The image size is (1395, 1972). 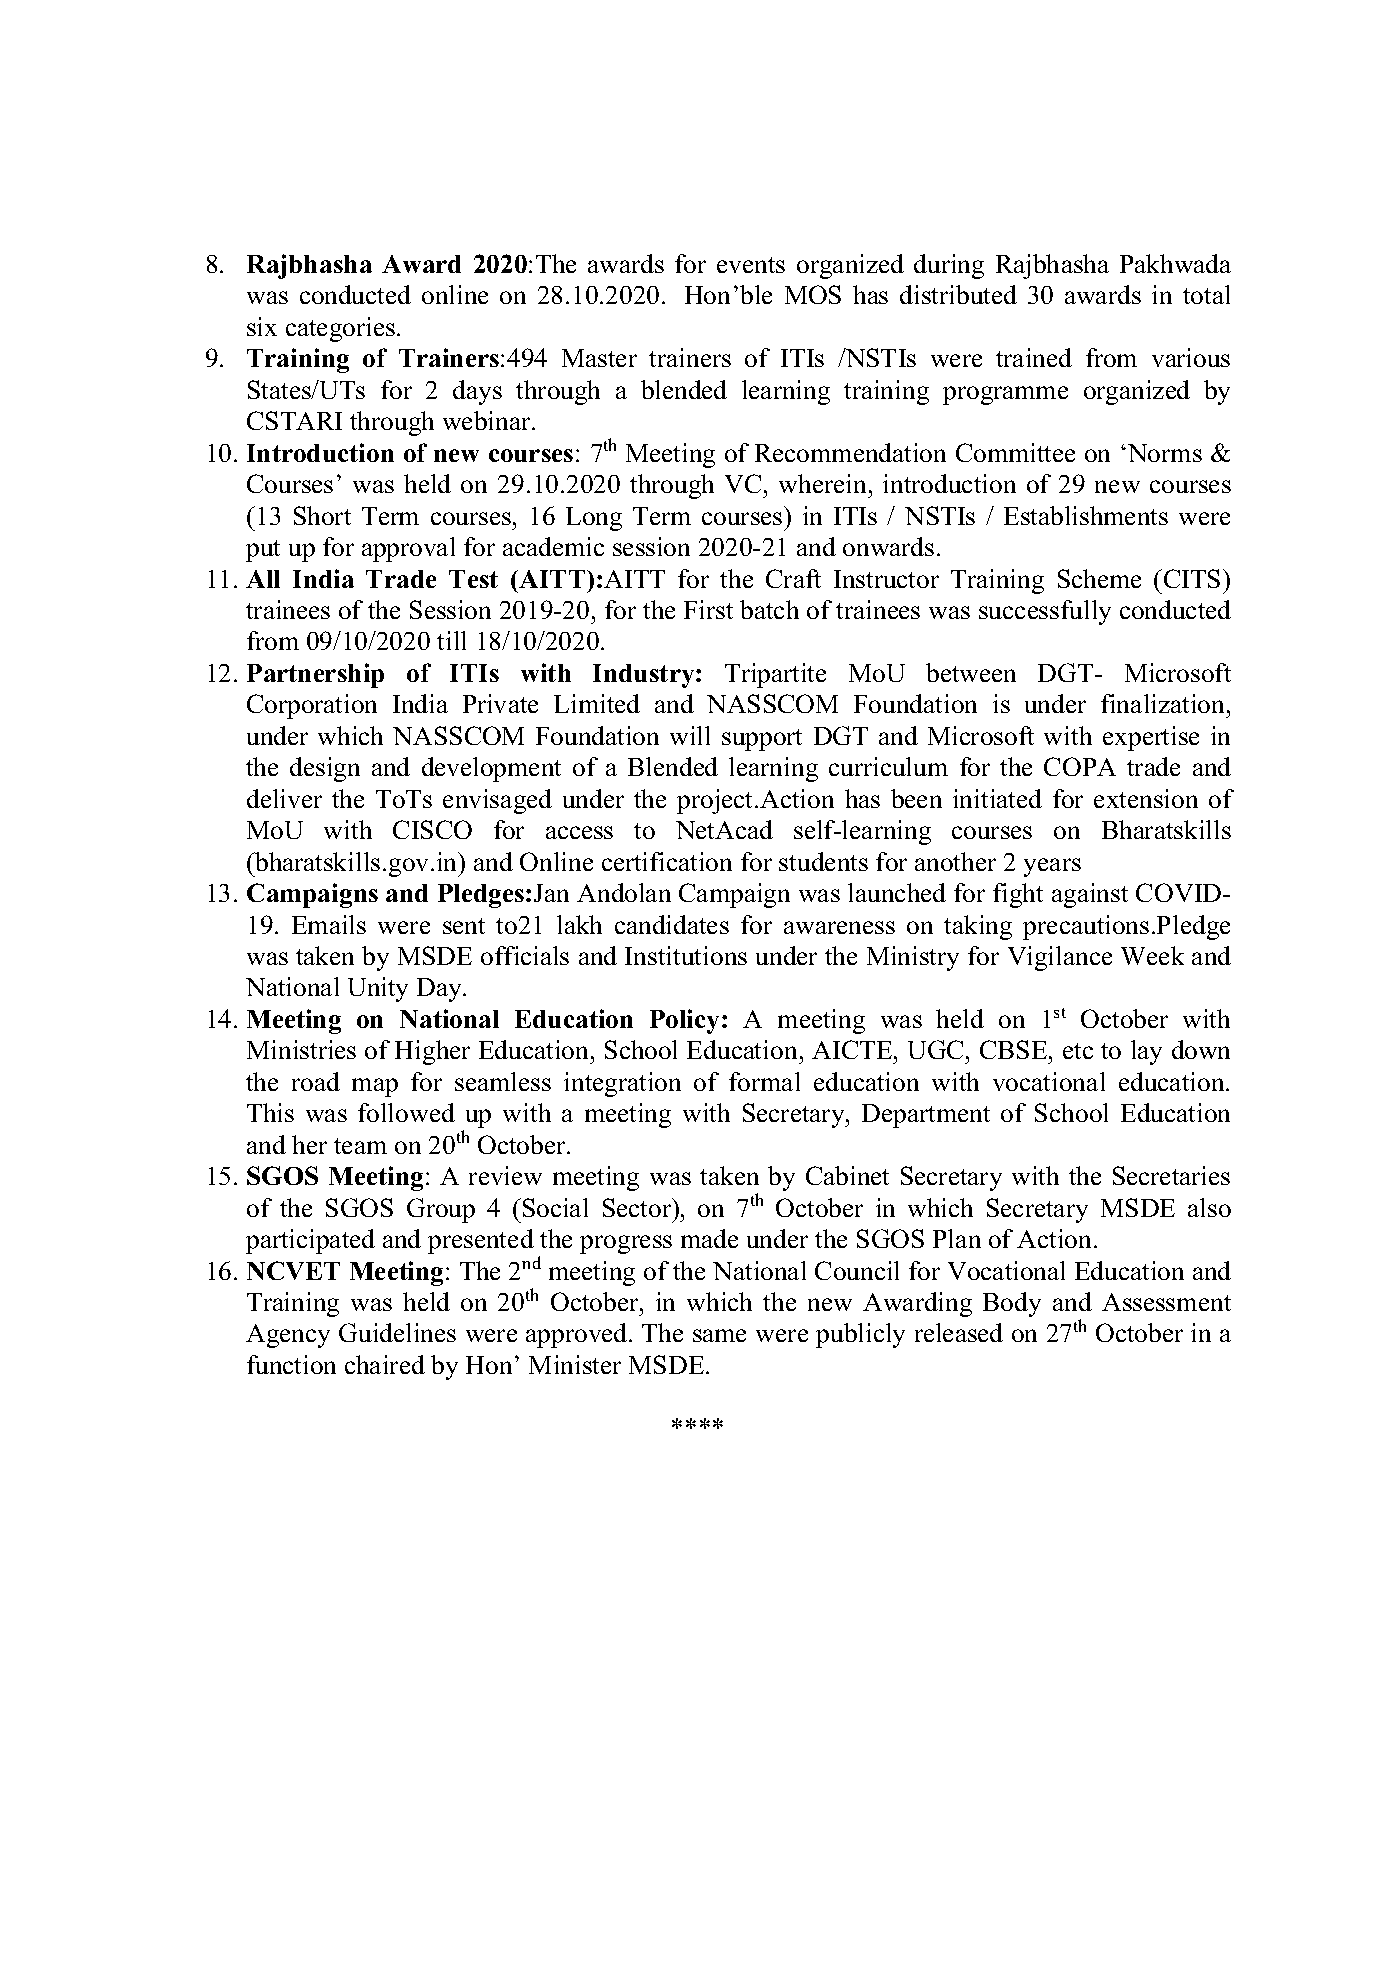 What do you see at coordinates (719, 1335) in the page?
I see `same` at bounding box center [719, 1335].
